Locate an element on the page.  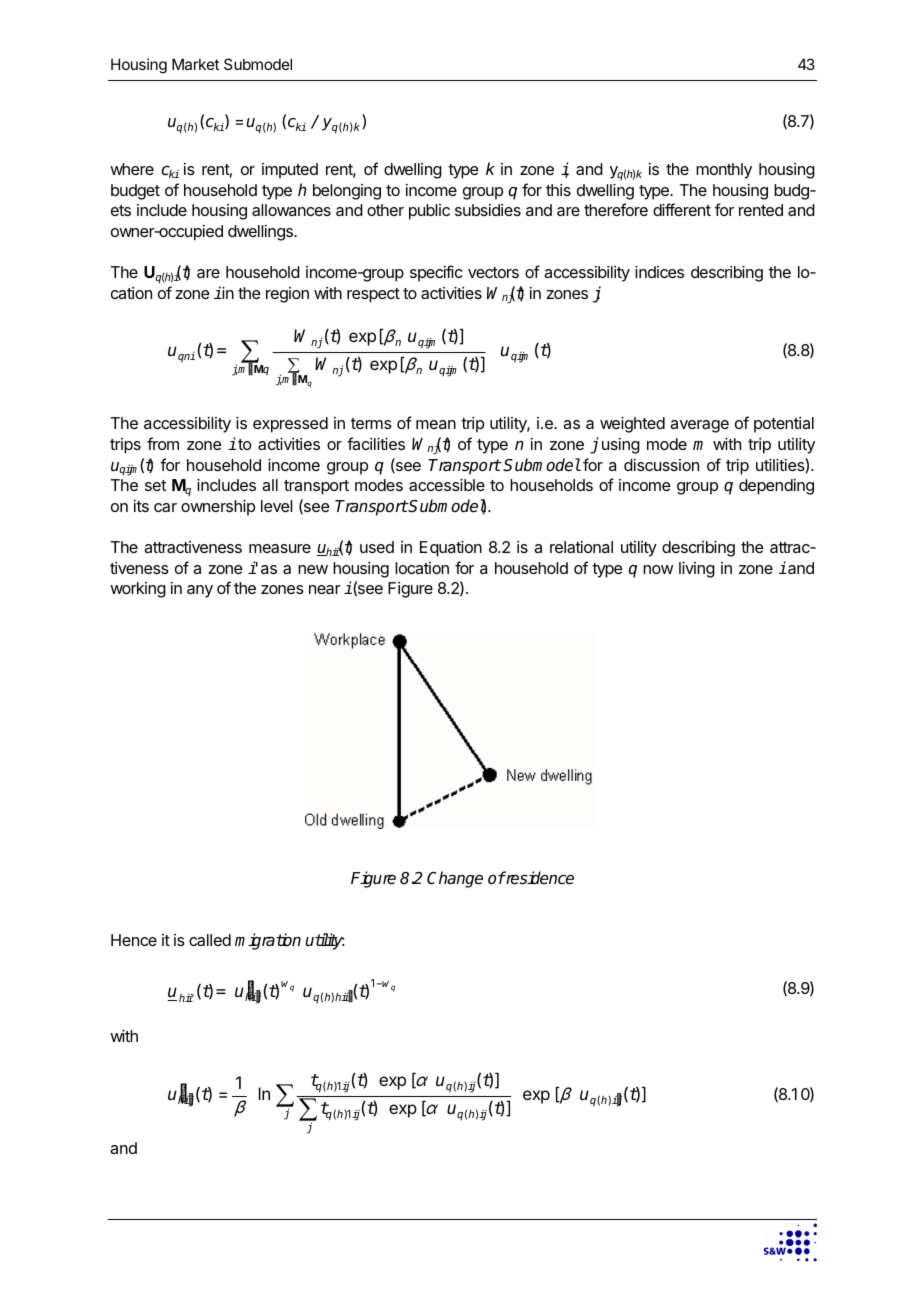
Market is located at coordinates (195, 64).
